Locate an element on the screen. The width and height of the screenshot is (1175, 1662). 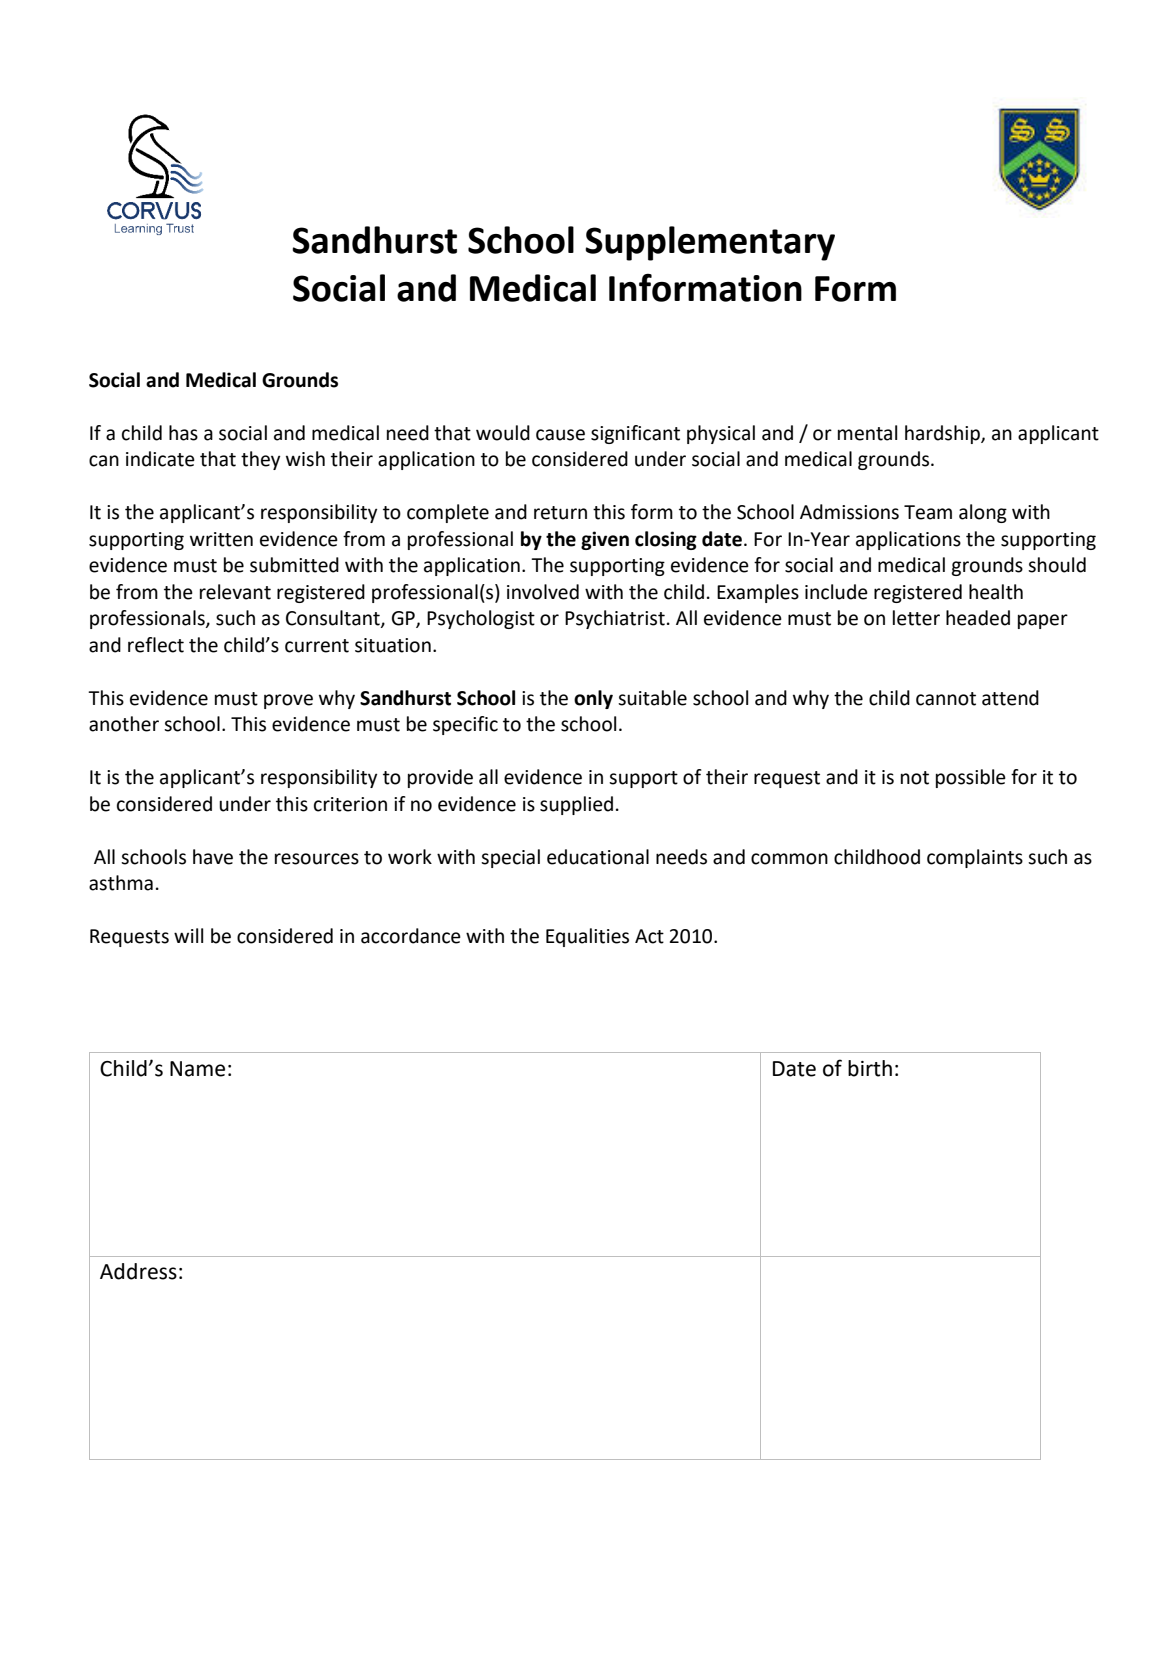
Address is located at coordinates (138, 1271).
